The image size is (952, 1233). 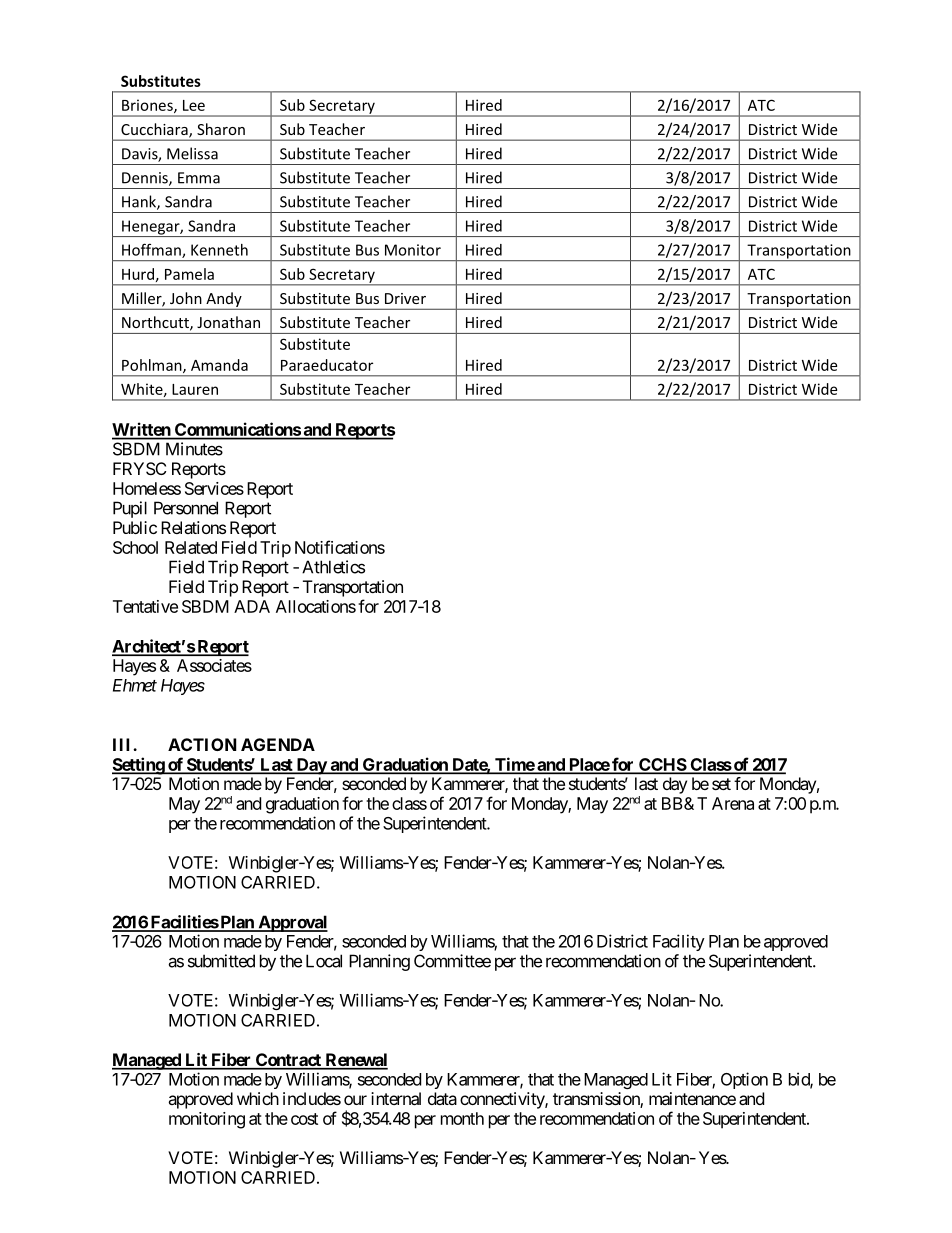 I want to click on Melissa, so click(x=192, y=153).
